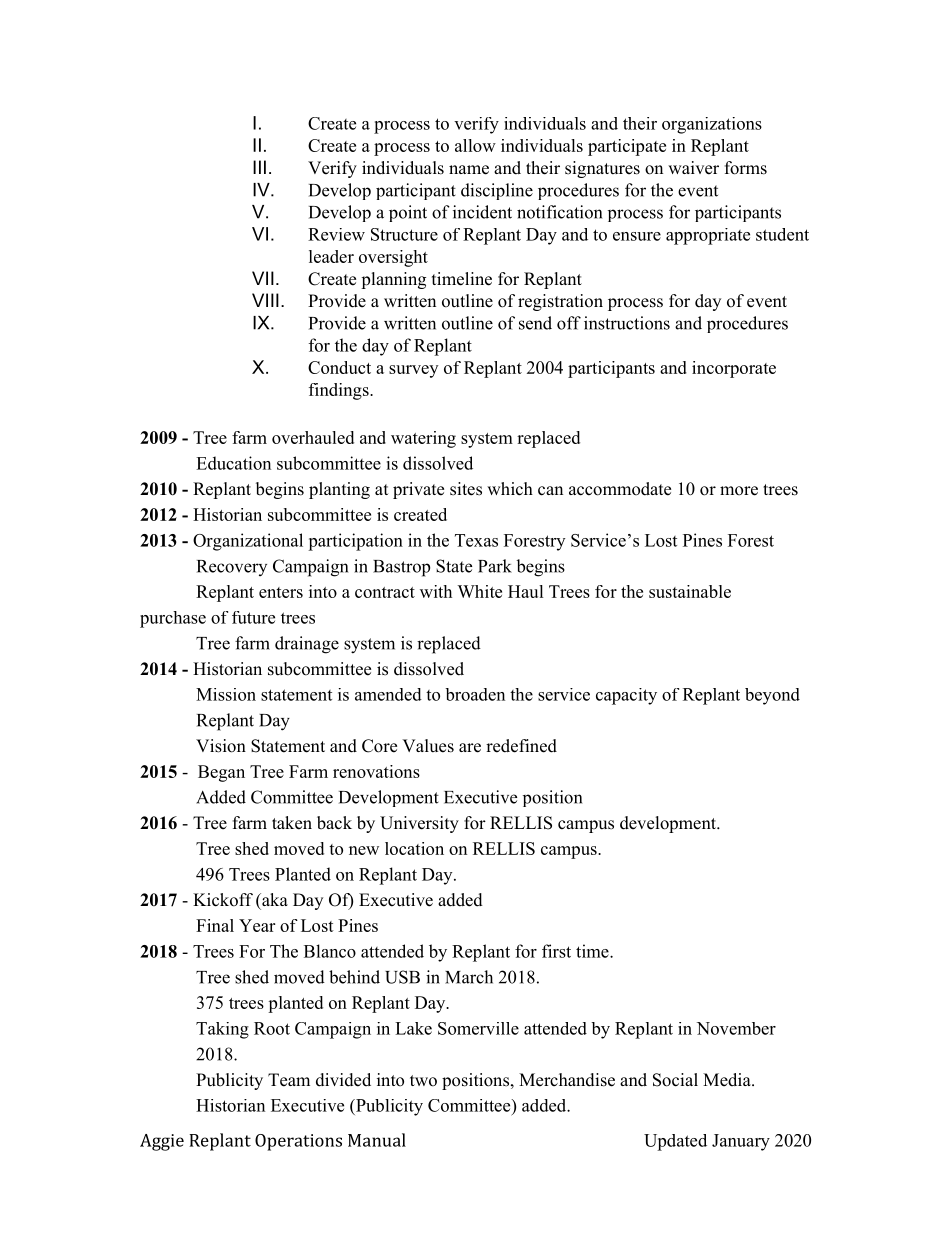 This screenshot has width=952, height=1233. I want to click on sites, so click(466, 489).
